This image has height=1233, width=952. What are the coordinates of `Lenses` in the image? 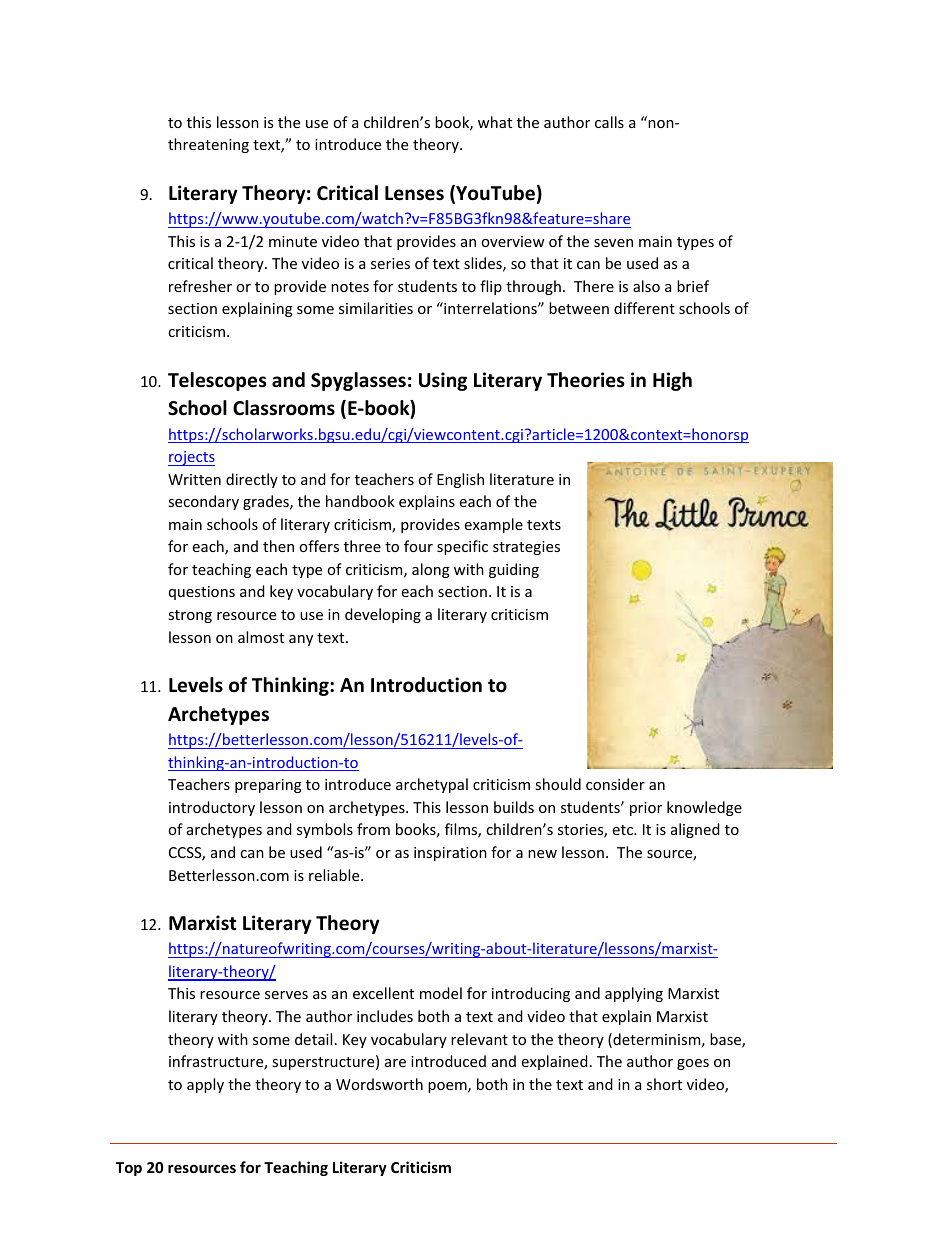 It's located at (414, 193).
